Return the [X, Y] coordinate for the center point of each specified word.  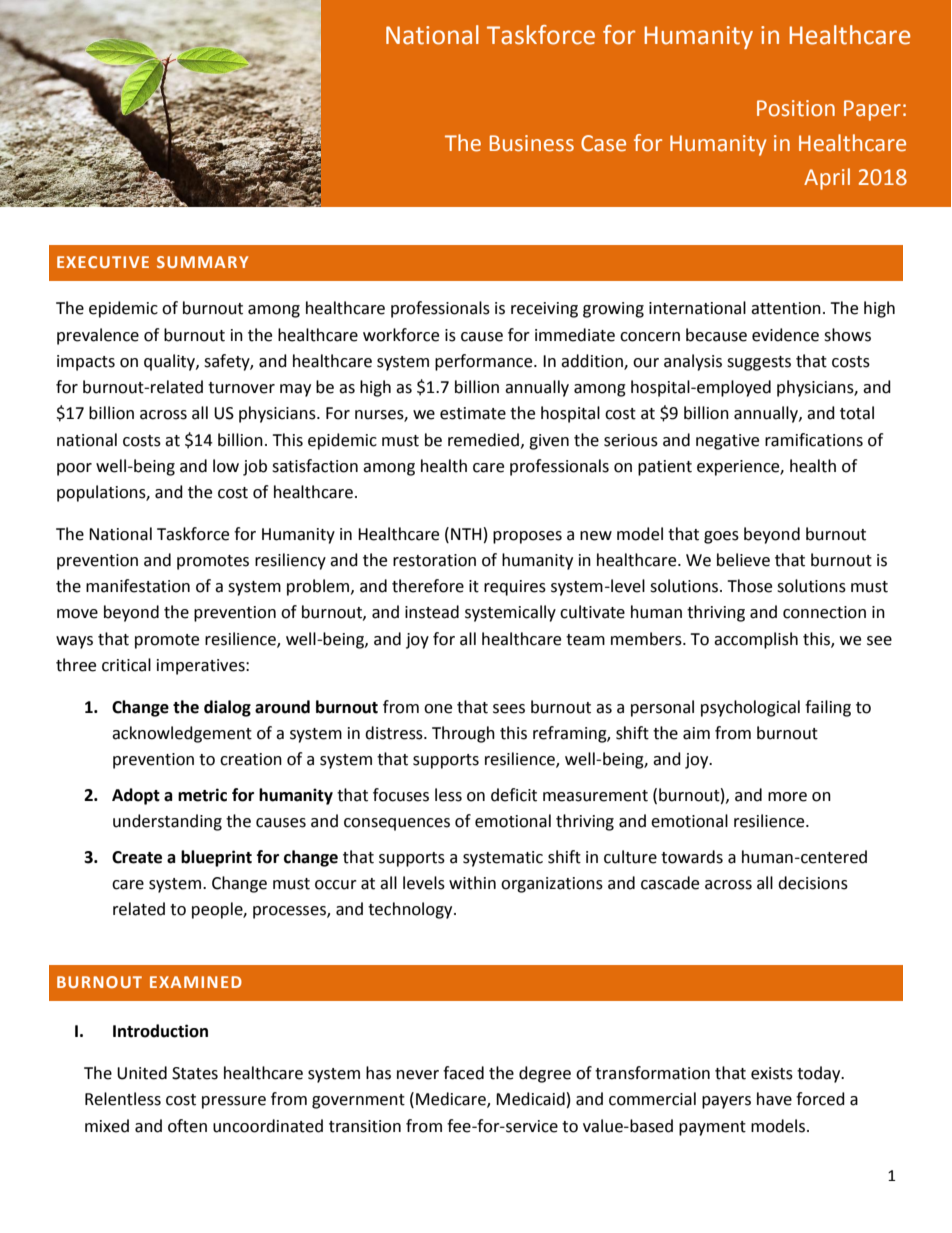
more [787, 797]
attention [786, 308]
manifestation [138, 586]
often [187, 1126]
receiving [544, 310]
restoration [434, 560]
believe [743, 560]
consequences [397, 824]
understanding [167, 822]
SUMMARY [202, 262]
